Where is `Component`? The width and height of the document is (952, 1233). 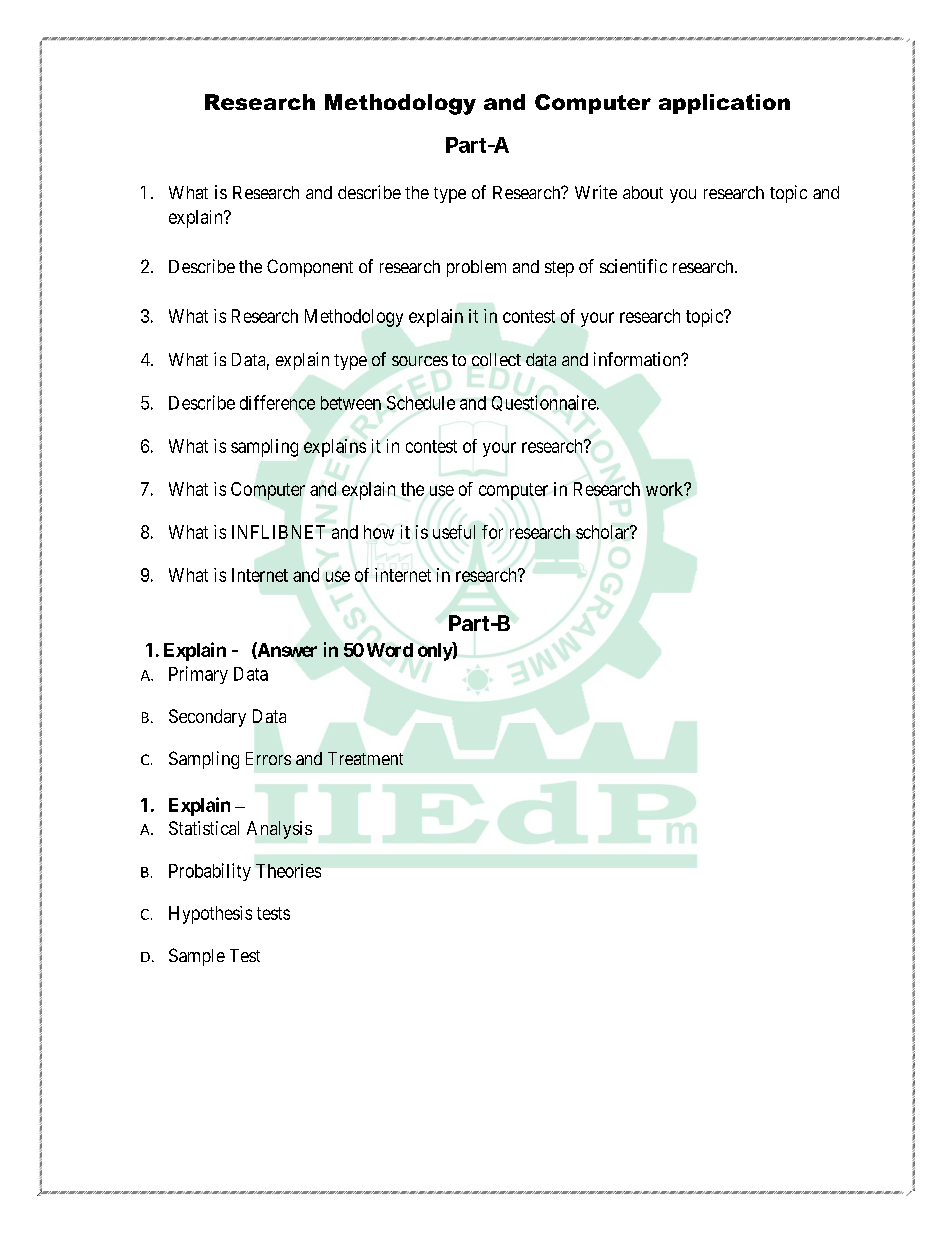
Component is located at coordinates (310, 268).
